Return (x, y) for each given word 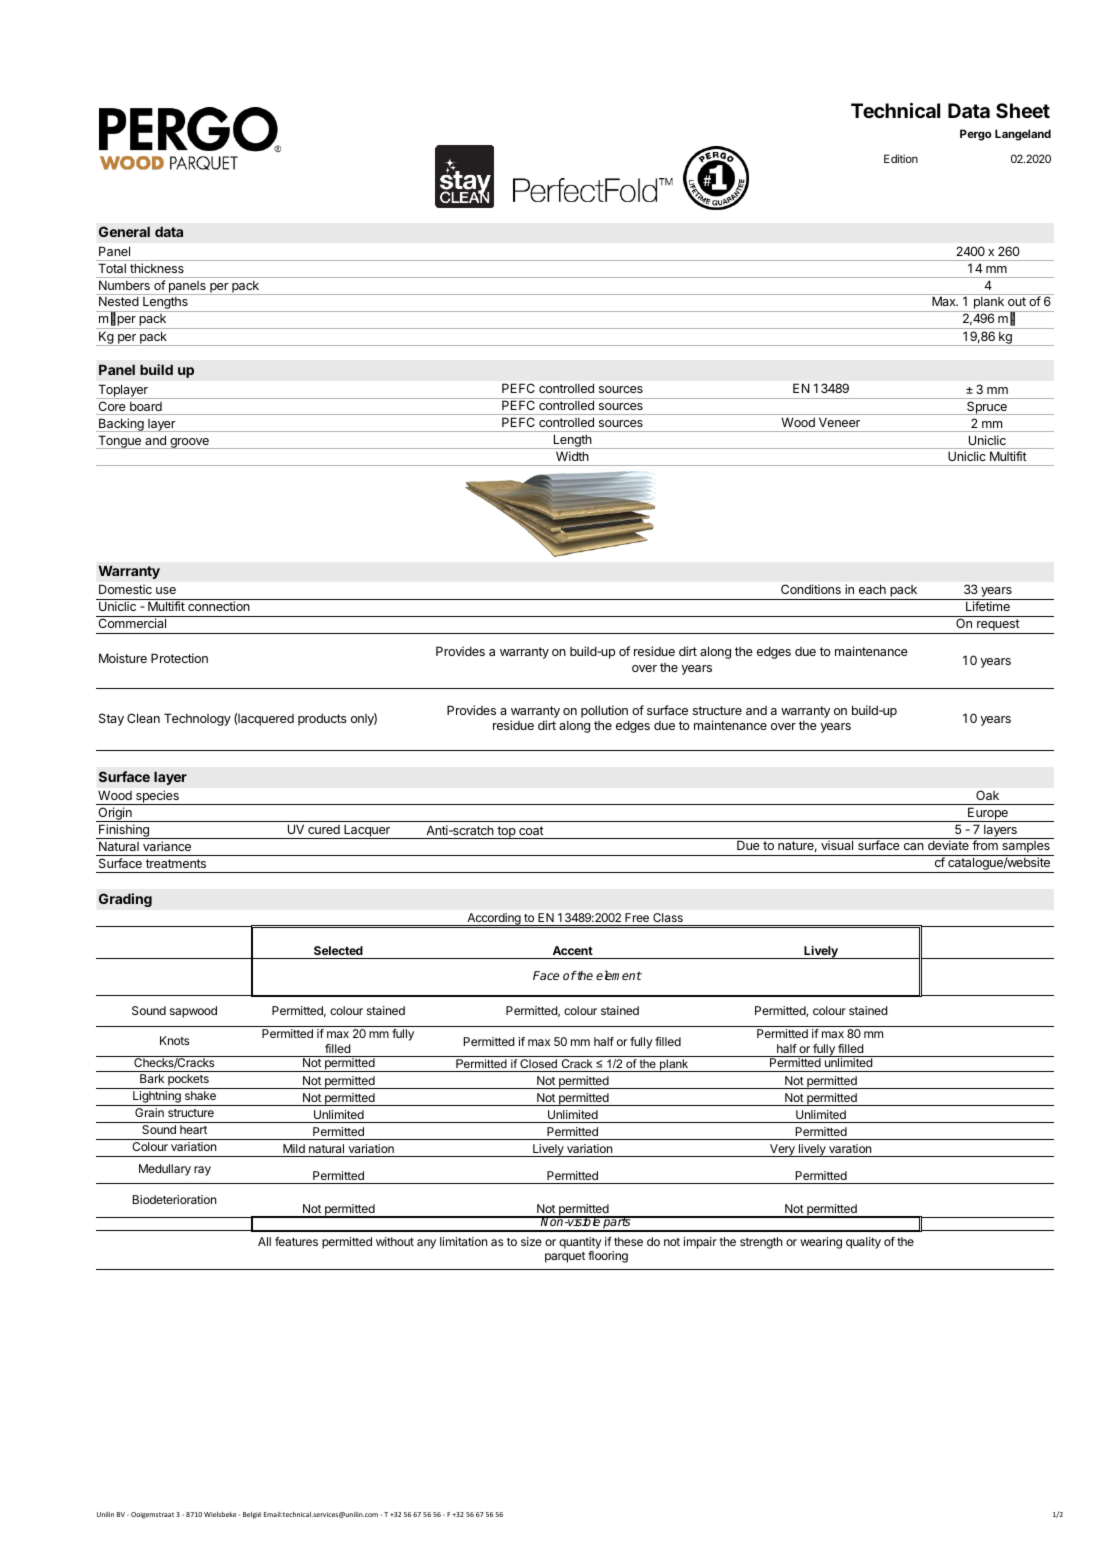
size (531, 1241)
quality (863, 1243)
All (264, 1241)
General (124, 231)
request (998, 626)
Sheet (1023, 110)
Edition (901, 158)
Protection (179, 658)
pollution (605, 713)
